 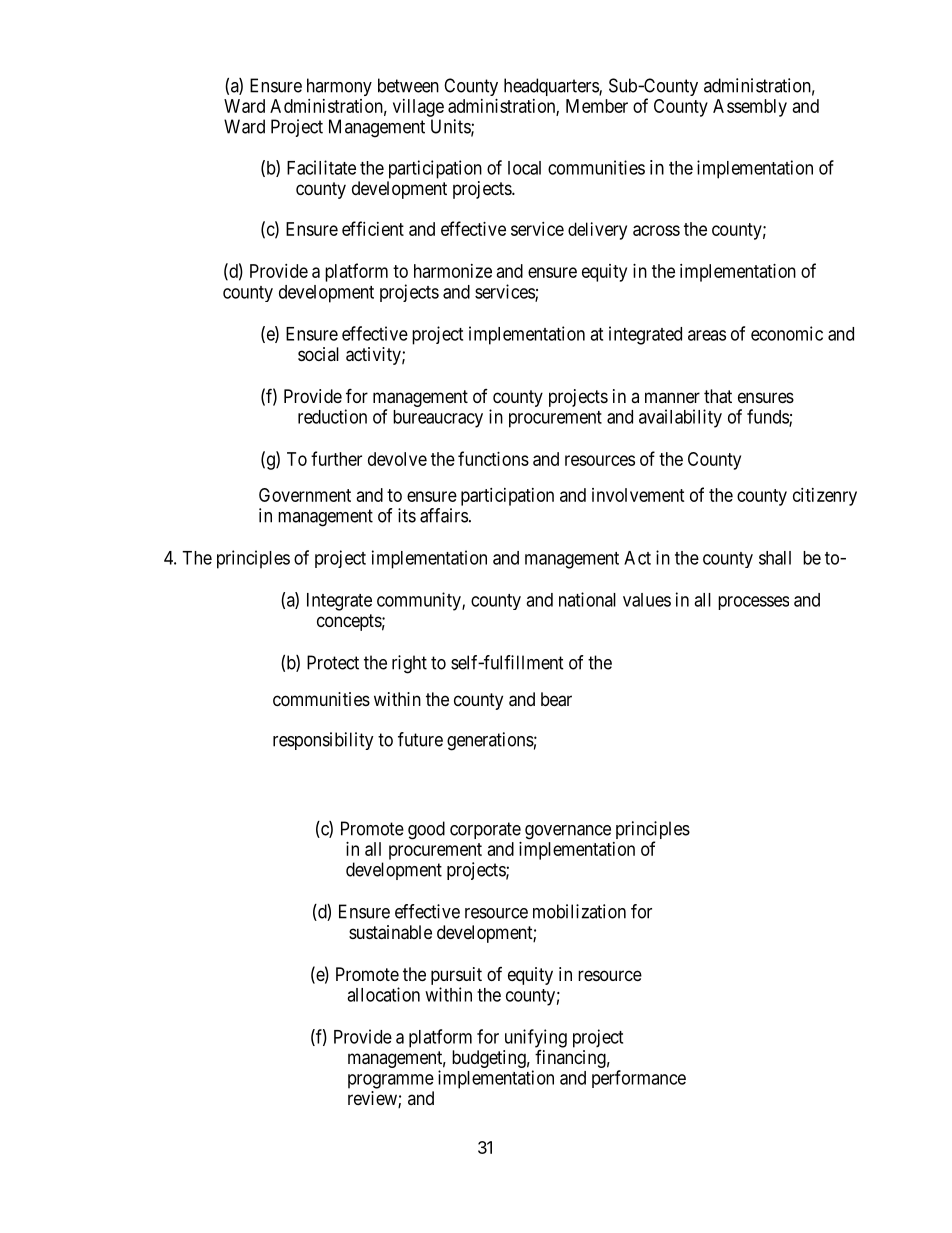 What do you see at coordinates (339, 87) in the screenshot?
I see `harmony` at bounding box center [339, 87].
